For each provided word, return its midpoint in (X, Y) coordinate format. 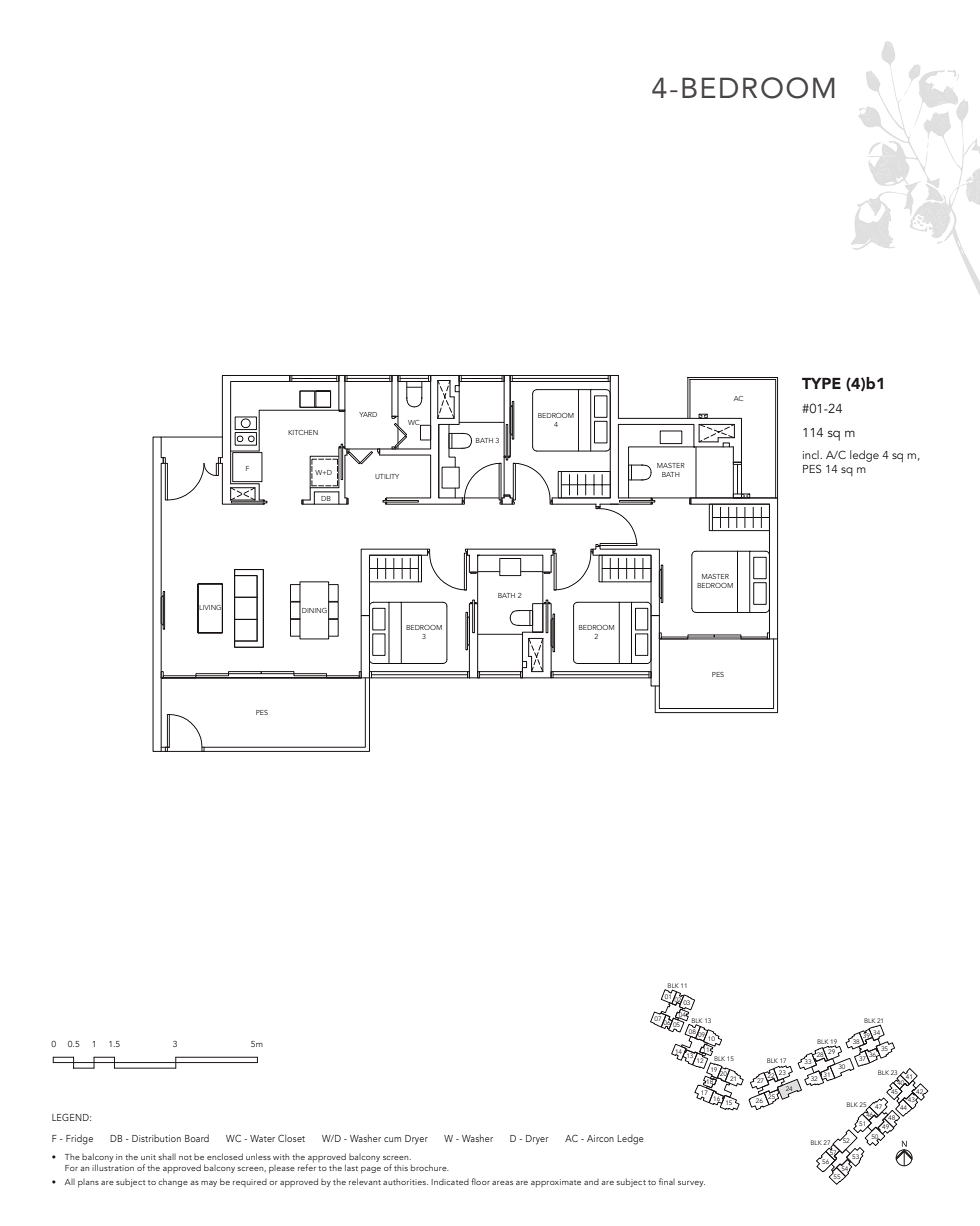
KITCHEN (303, 432)
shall (167, 1156)
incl (812, 454)
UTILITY (387, 476)
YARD (368, 414)
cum (392, 1139)
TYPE (821, 383)
